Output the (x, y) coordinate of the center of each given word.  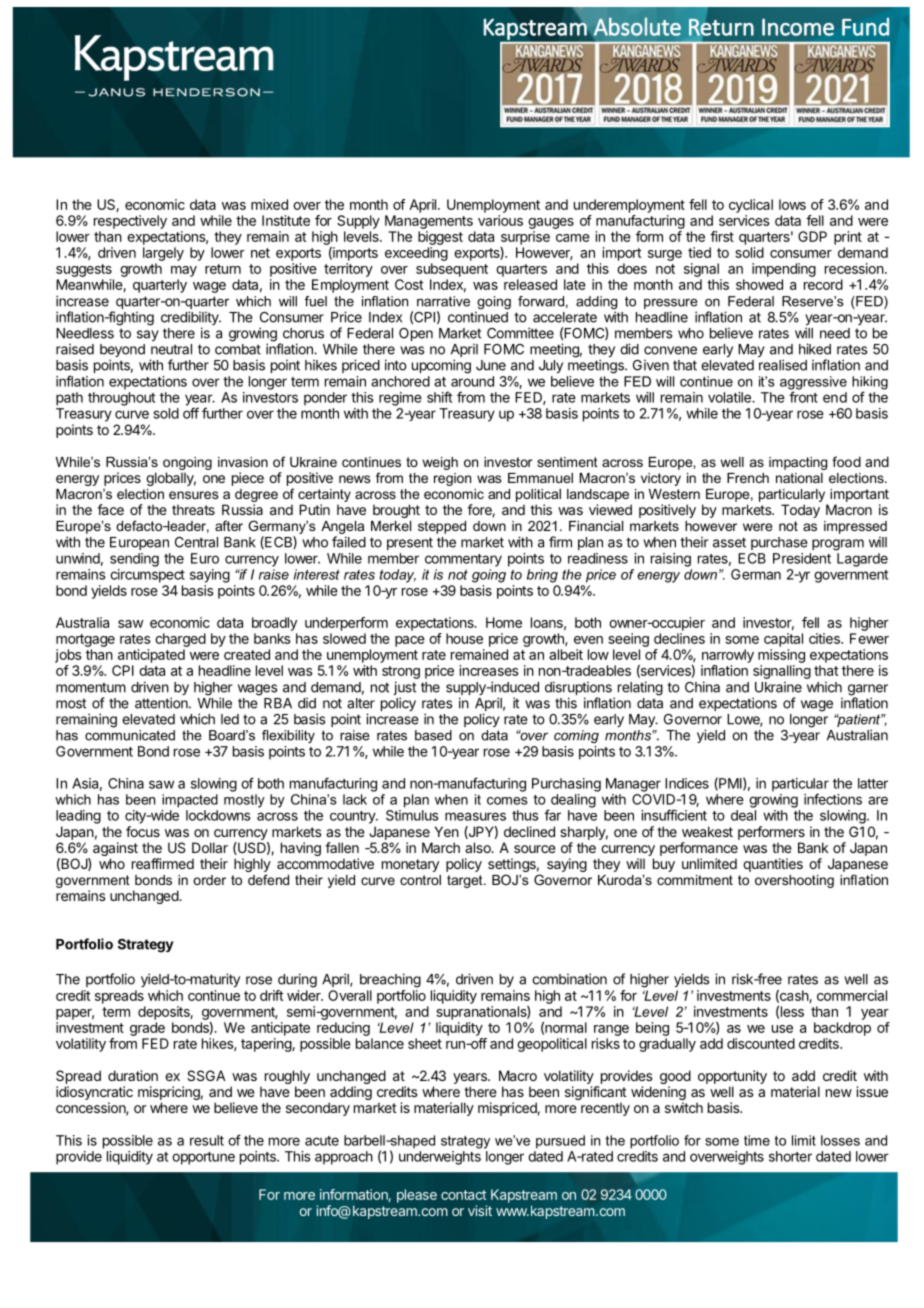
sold (166, 413)
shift (439, 397)
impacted (190, 801)
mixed (269, 204)
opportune (203, 1158)
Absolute (637, 26)
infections (833, 799)
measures (475, 816)
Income (798, 27)
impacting (798, 463)
